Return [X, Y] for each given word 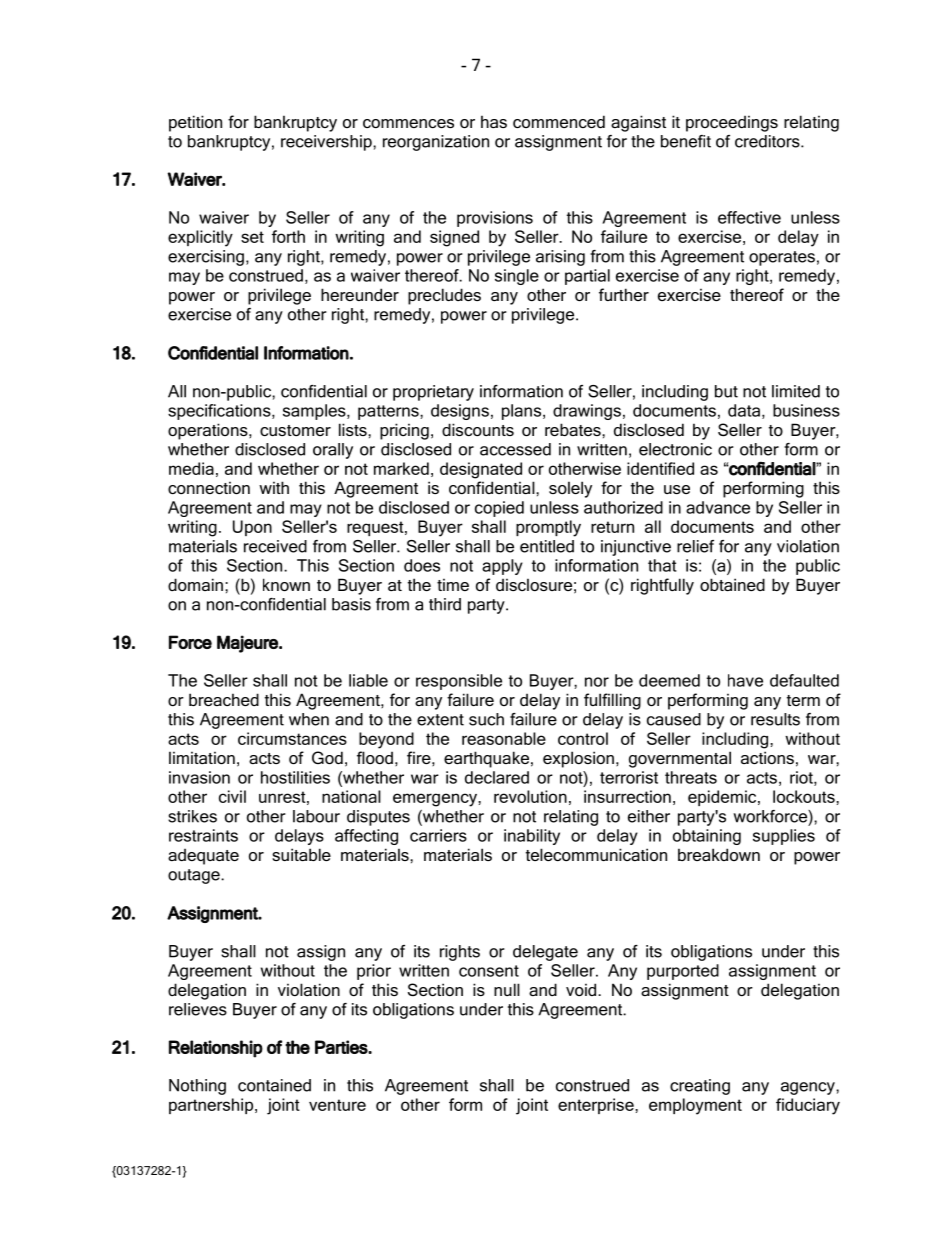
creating [700, 1087]
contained [274, 1085]
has [494, 121]
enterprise [597, 1106]
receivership [327, 143]
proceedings [732, 123]
